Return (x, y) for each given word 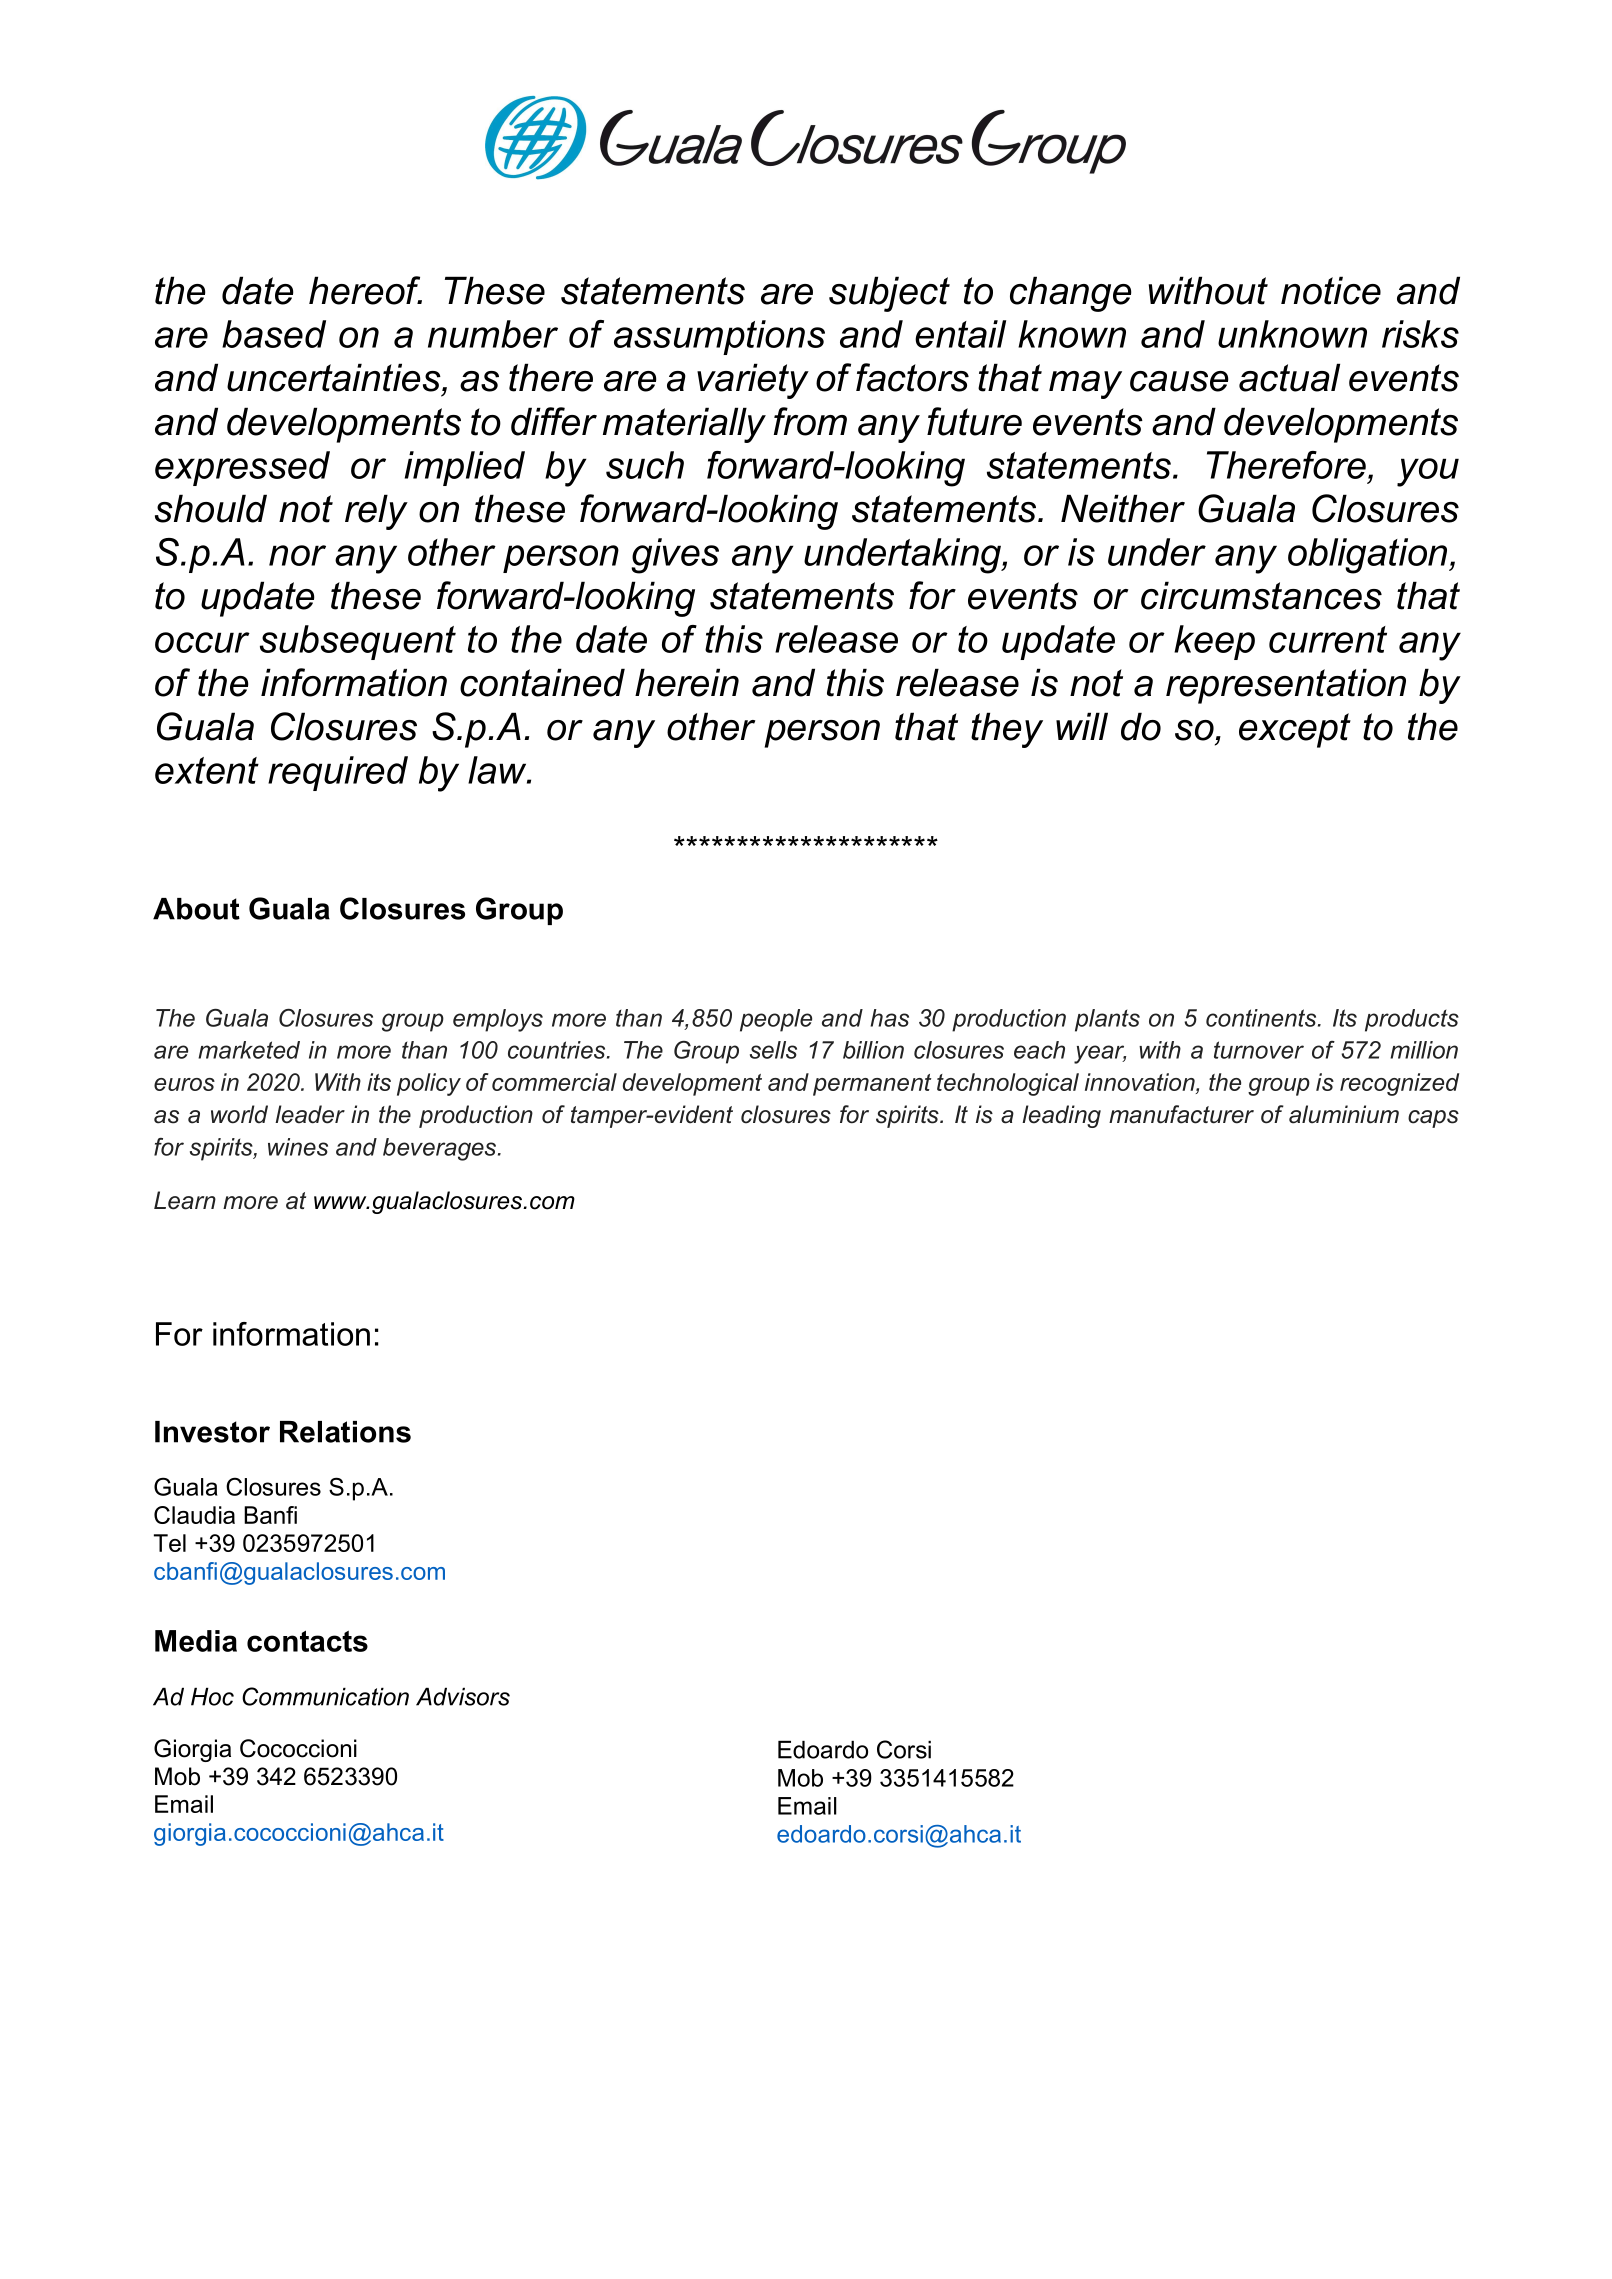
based (274, 334)
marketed (249, 1050)
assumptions (719, 337)
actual (1289, 377)
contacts (307, 1641)
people (776, 1020)
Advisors (463, 1697)
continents (1262, 1018)
